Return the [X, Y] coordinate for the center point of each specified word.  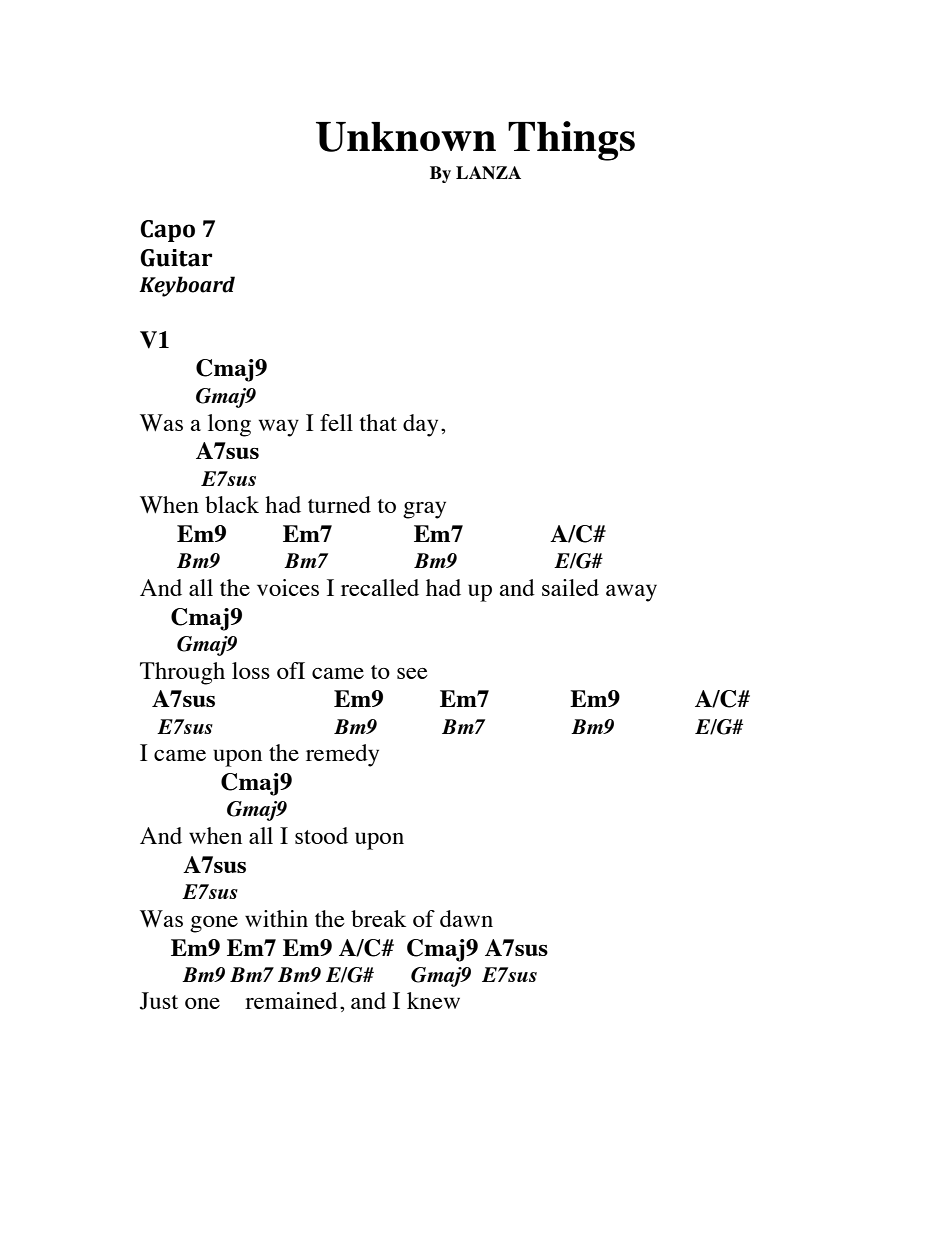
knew [433, 1000]
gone [214, 924]
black [232, 504]
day [420, 425]
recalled [380, 587]
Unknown [406, 137]
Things [571, 141]
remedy [342, 755]
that [378, 422]
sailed [570, 587]
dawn [466, 918]
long [229, 425]
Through [182, 673]
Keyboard [187, 286]
